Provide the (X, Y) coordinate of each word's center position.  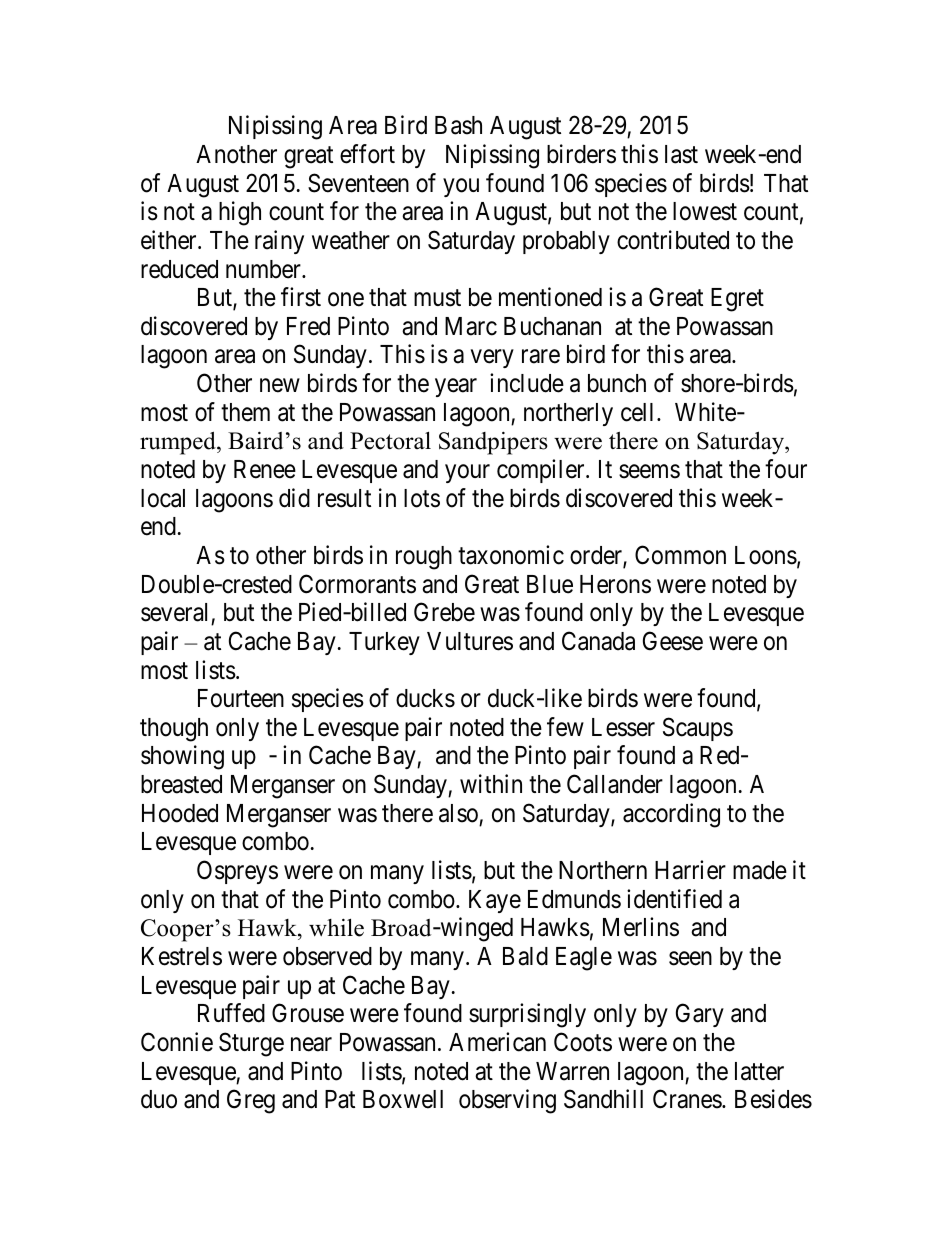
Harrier (690, 870)
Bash (458, 125)
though (174, 730)
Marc (471, 326)
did (294, 498)
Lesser (623, 727)
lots (422, 498)
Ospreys (237, 872)
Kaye (495, 901)
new (280, 386)
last (681, 154)
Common (680, 555)
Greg (251, 1101)
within (491, 783)
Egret (737, 300)
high (240, 213)
